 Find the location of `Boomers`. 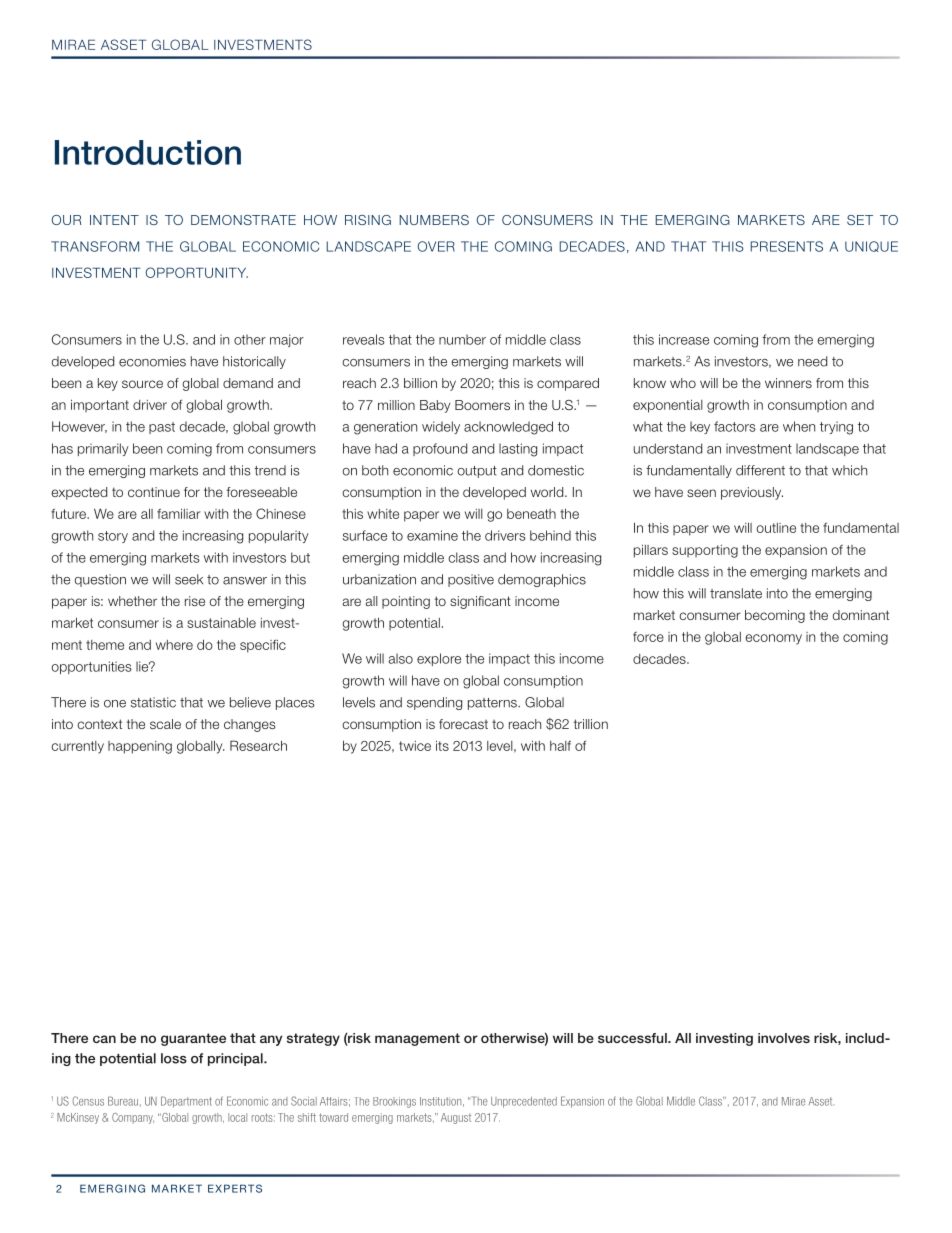

Boomers is located at coordinates (482, 405).
